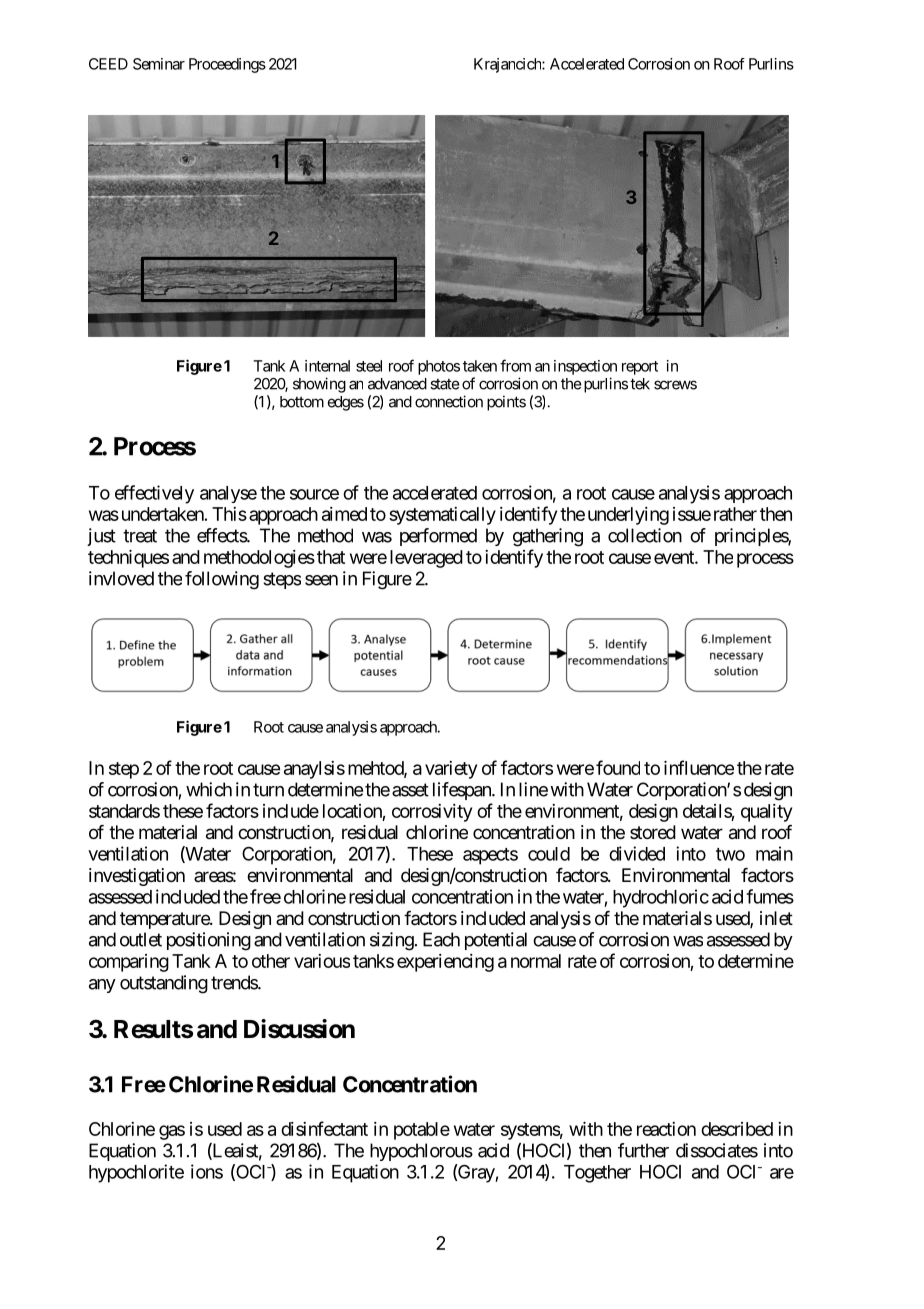  Describe the element at coordinates (209, 789) in the screenshot. I see `which` at that location.
